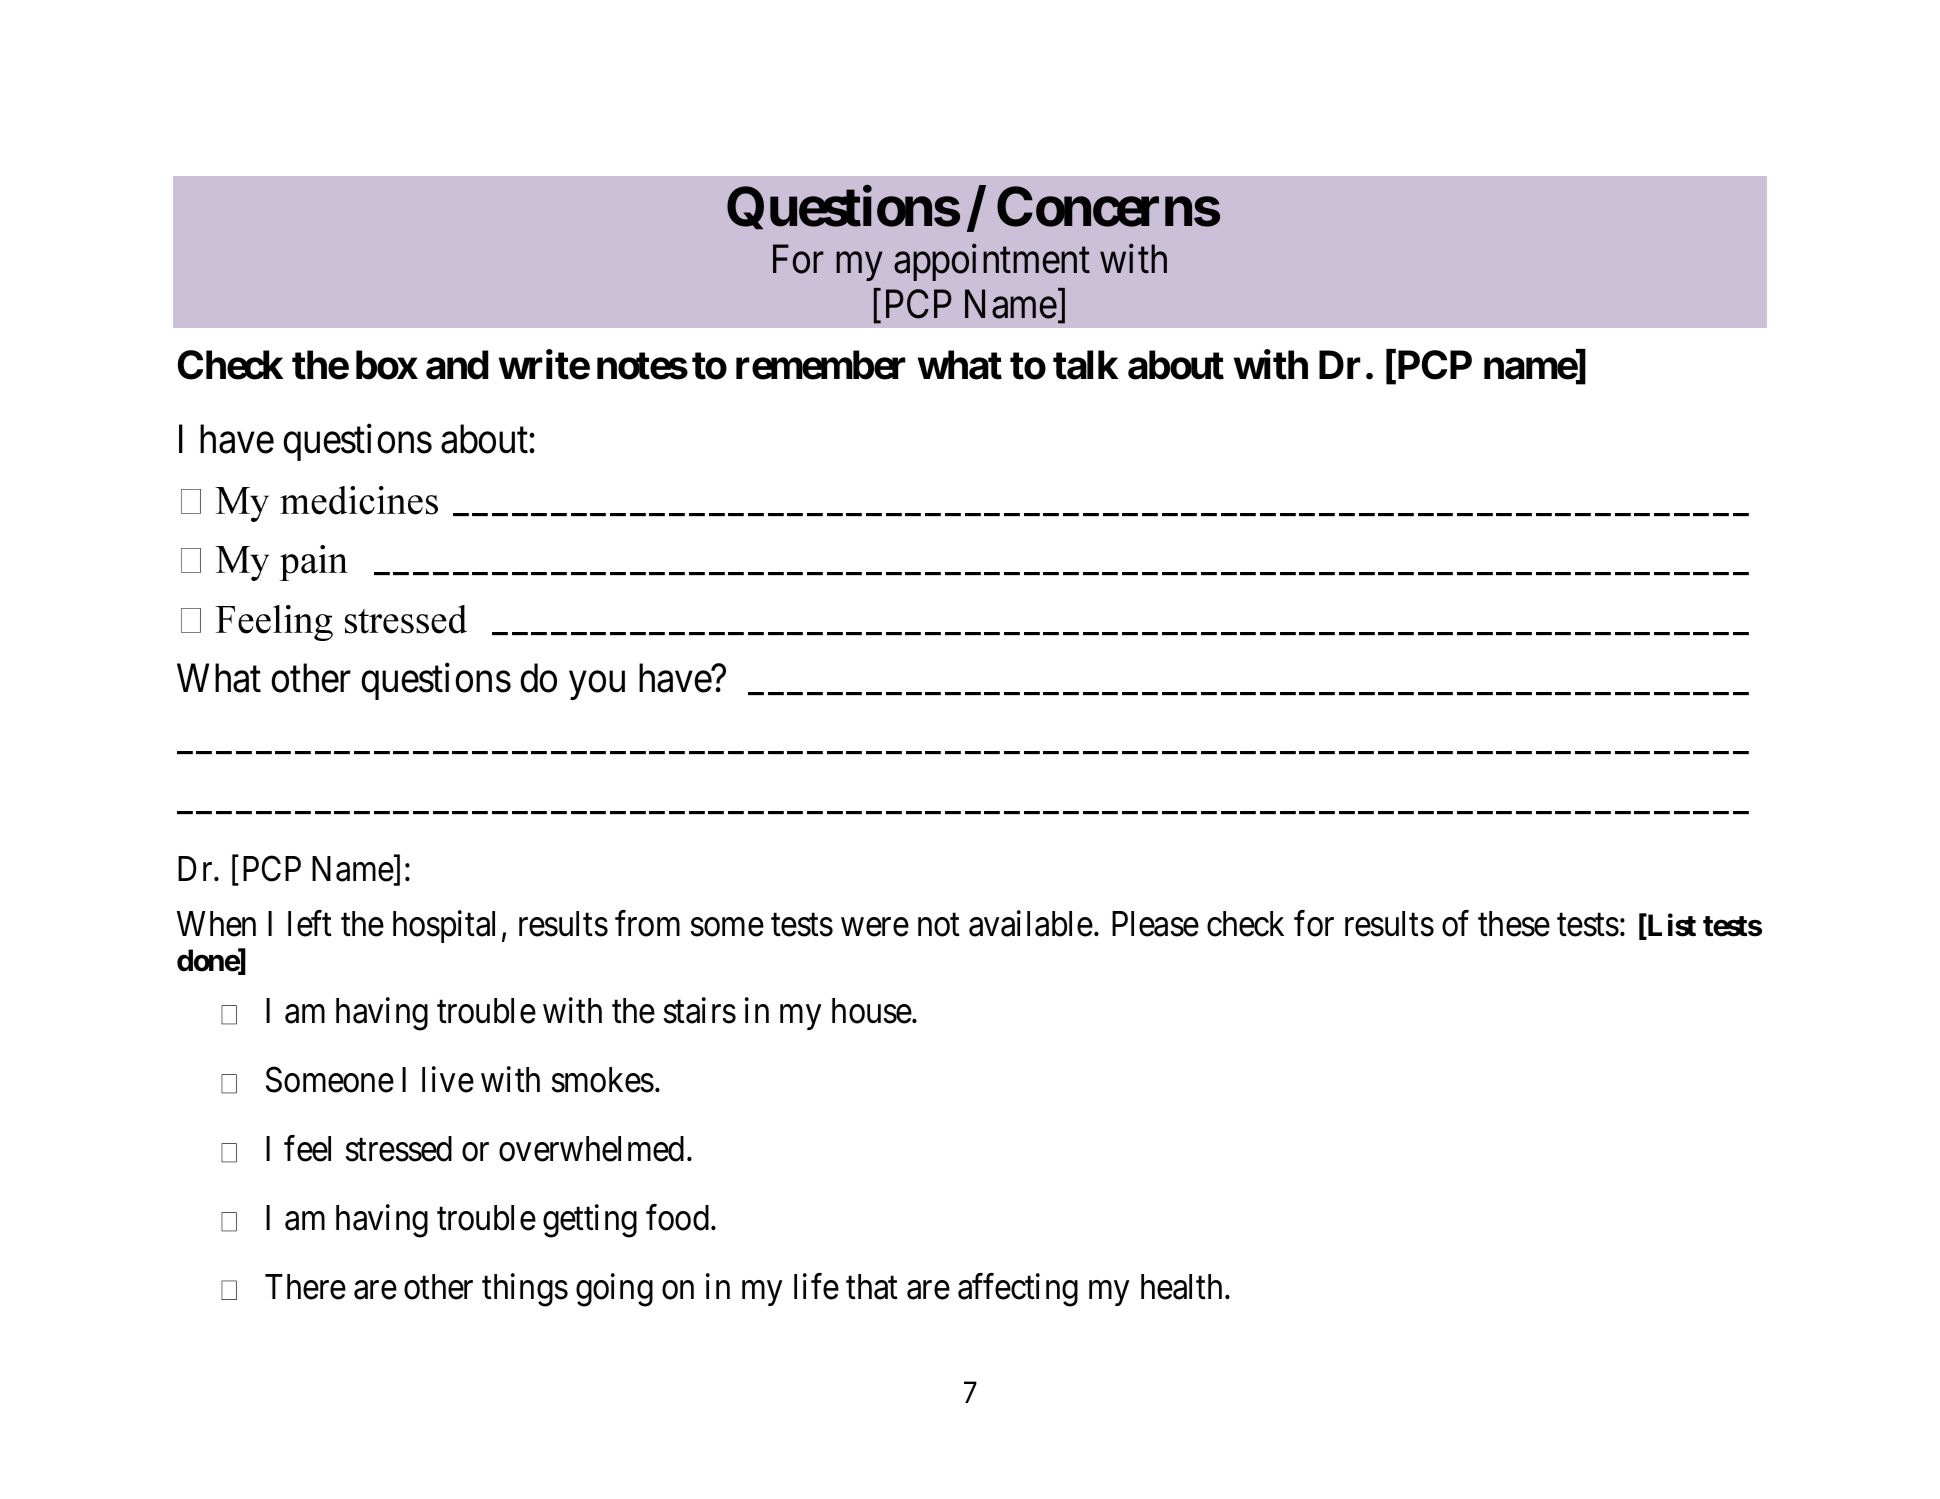 This screenshot has width=1940, height=1499. Describe the element at coordinates (1155, 924) in the screenshot. I see `Please` at that location.
